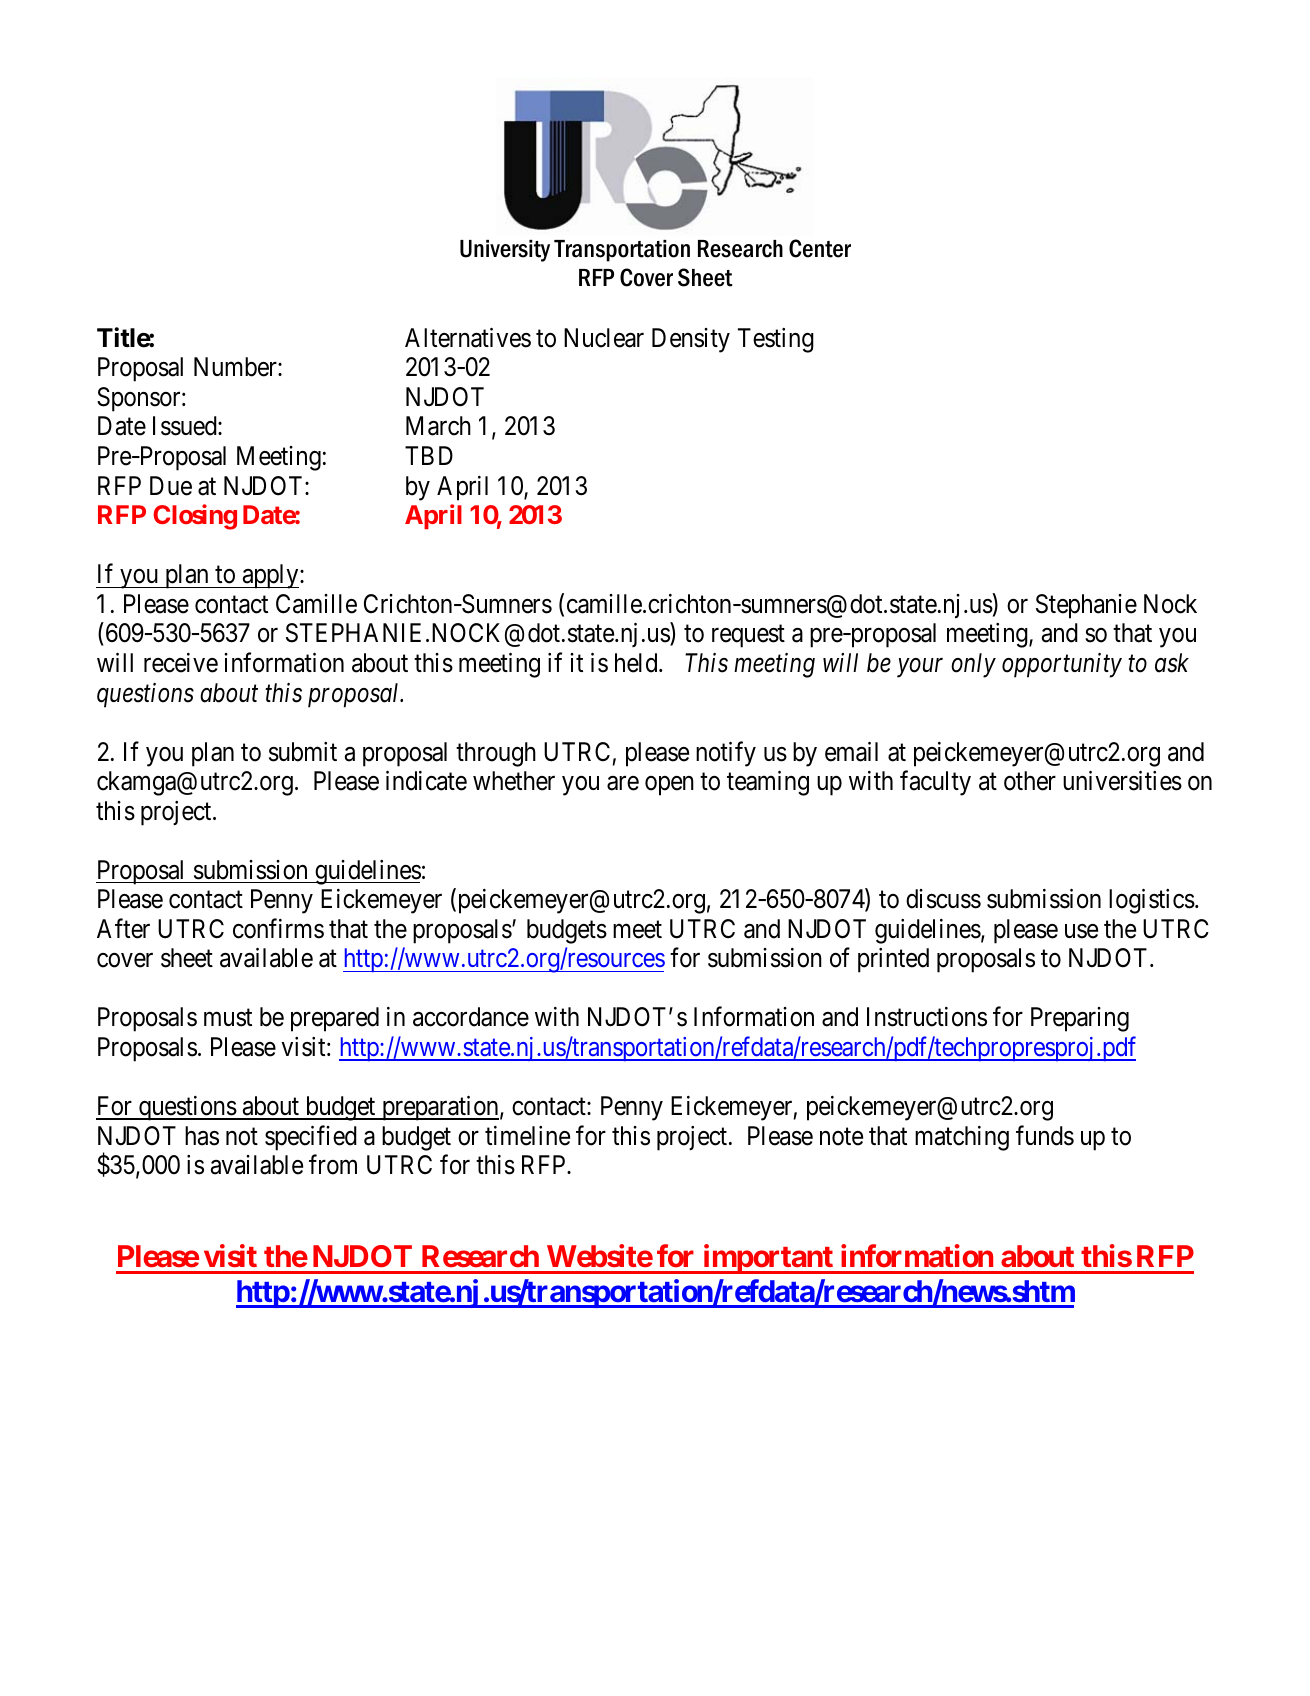 This screenshot has width=1310, height=1696. Describe the element at coordinates (820, 248) in the screenshot. I see `Center` at that location.
